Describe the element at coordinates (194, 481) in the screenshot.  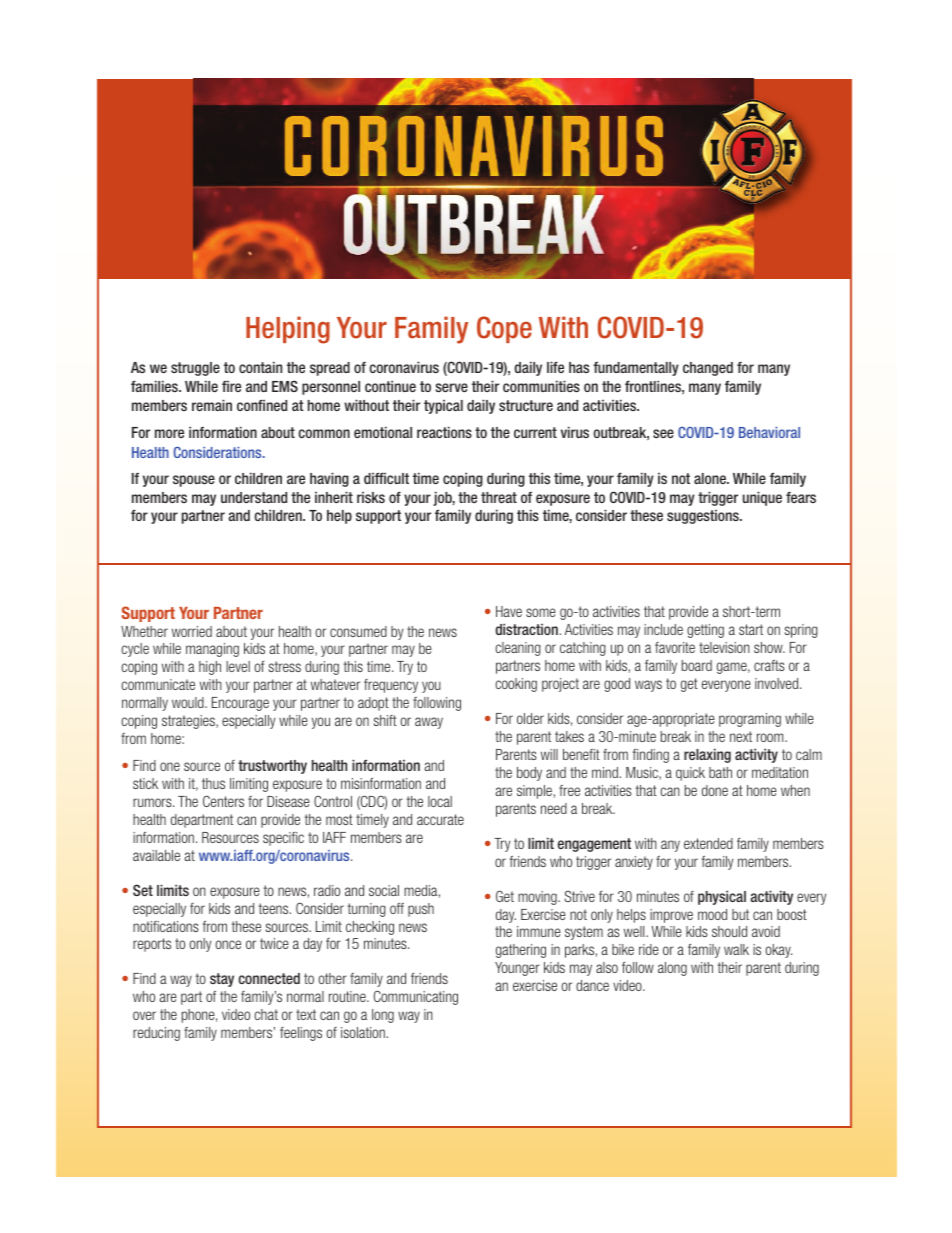
I see `spouse` at that location.
